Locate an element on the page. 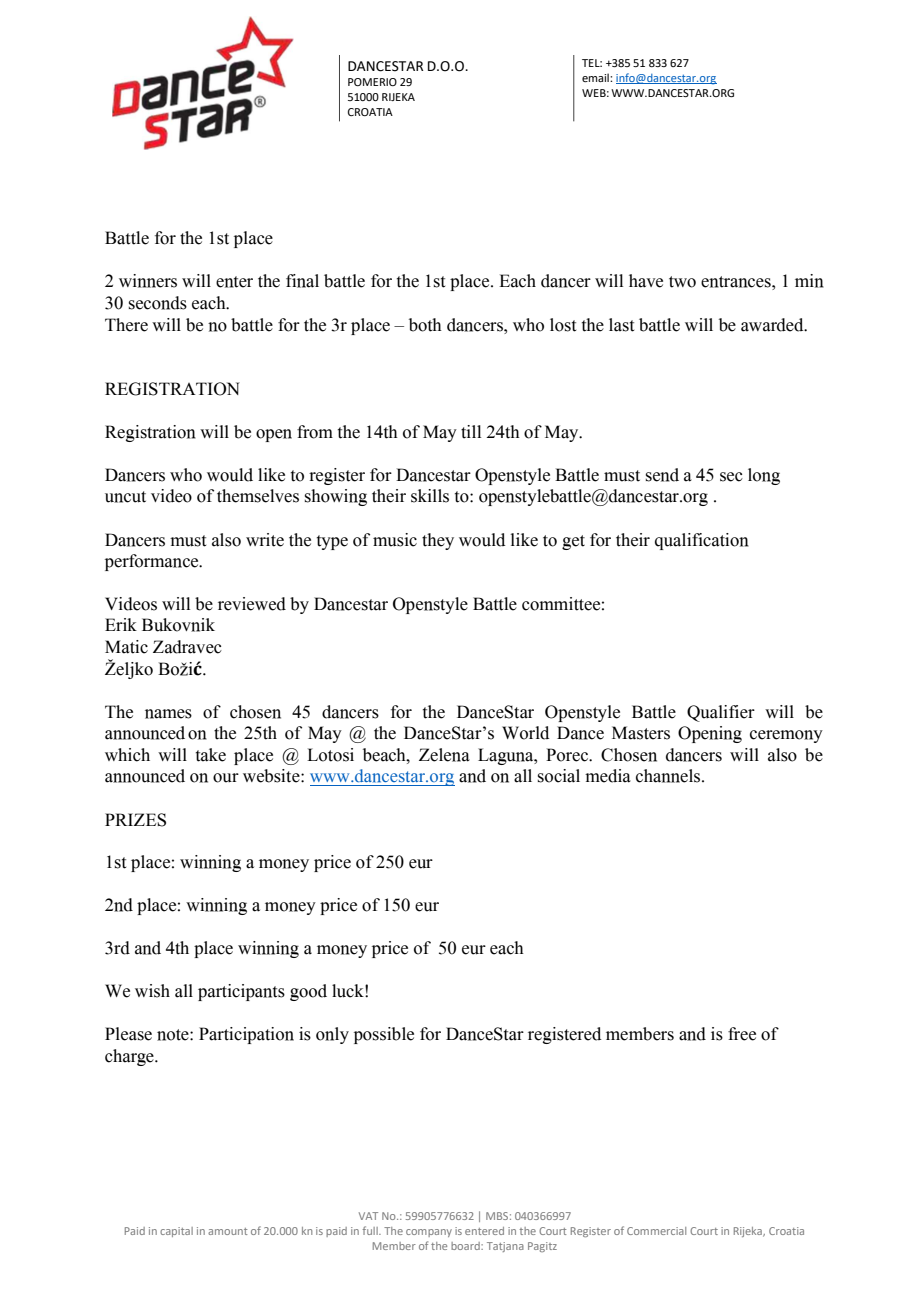 This document has height=1308, width=924. company is located at coordinates (429, 1233).
